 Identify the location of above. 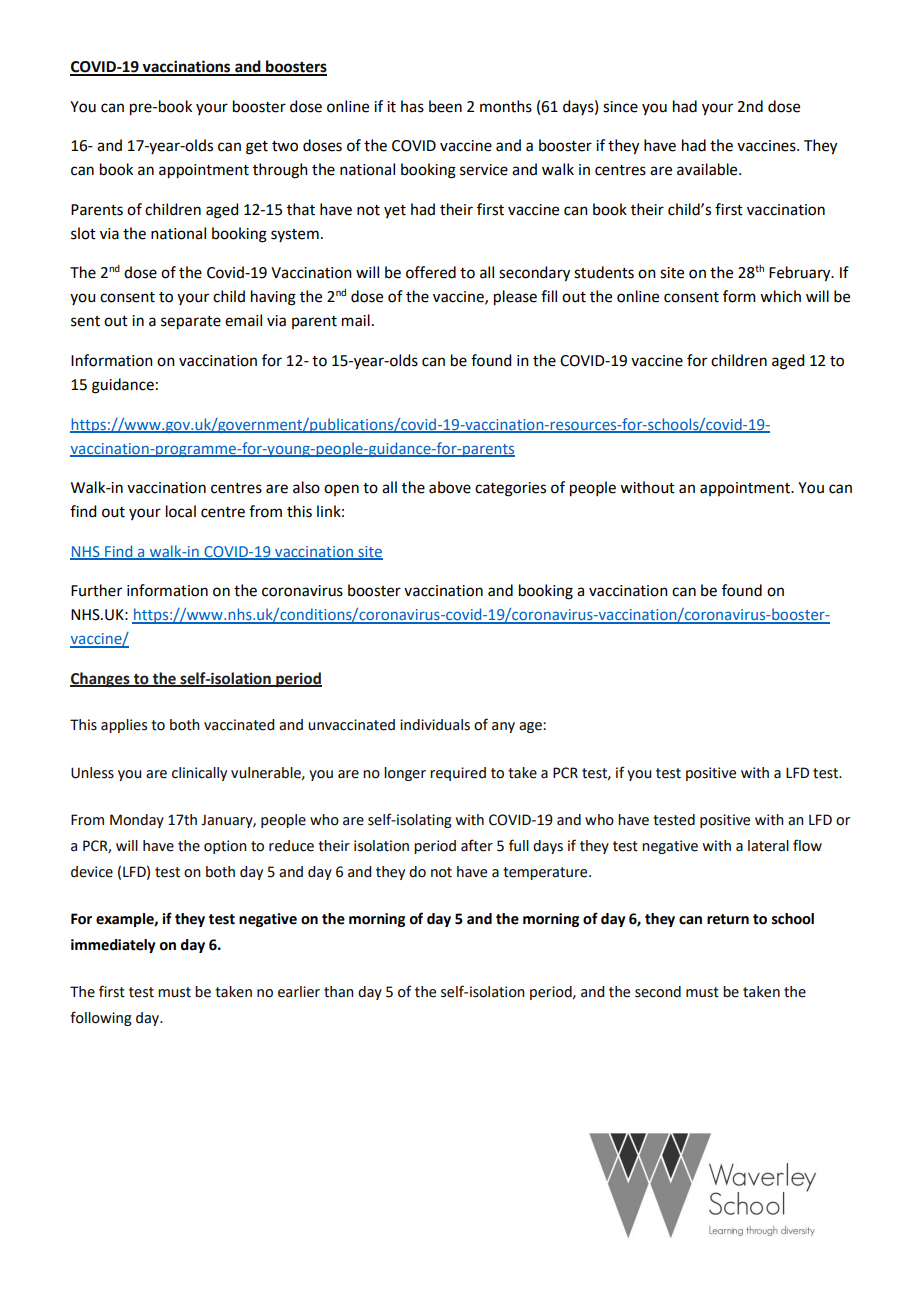
(450, 487).
